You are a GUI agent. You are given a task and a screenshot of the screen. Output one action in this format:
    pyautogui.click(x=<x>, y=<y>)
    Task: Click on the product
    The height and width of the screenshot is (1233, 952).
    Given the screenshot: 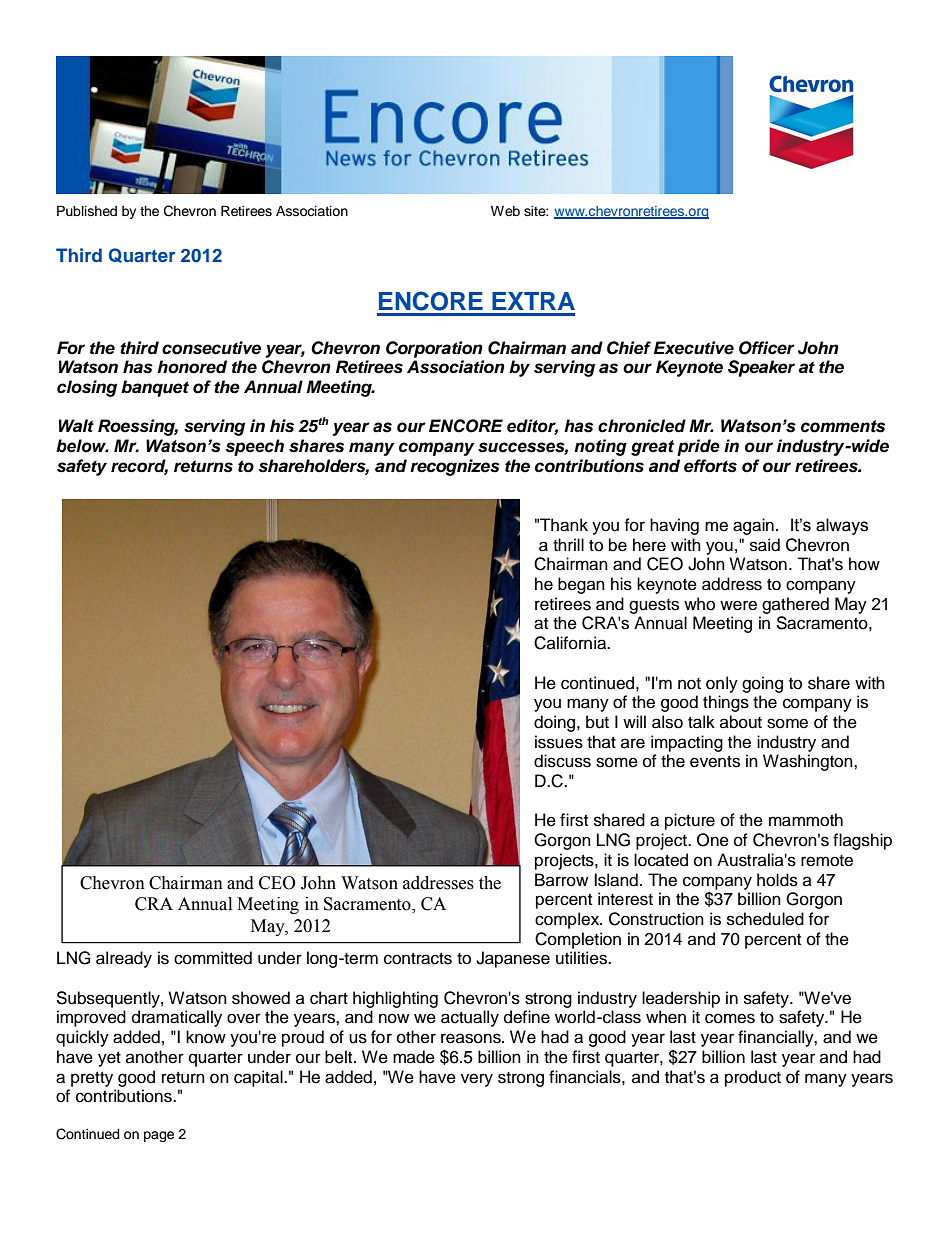 What is the action you would take?
    pyautogui.click(x=753, y=1078)
